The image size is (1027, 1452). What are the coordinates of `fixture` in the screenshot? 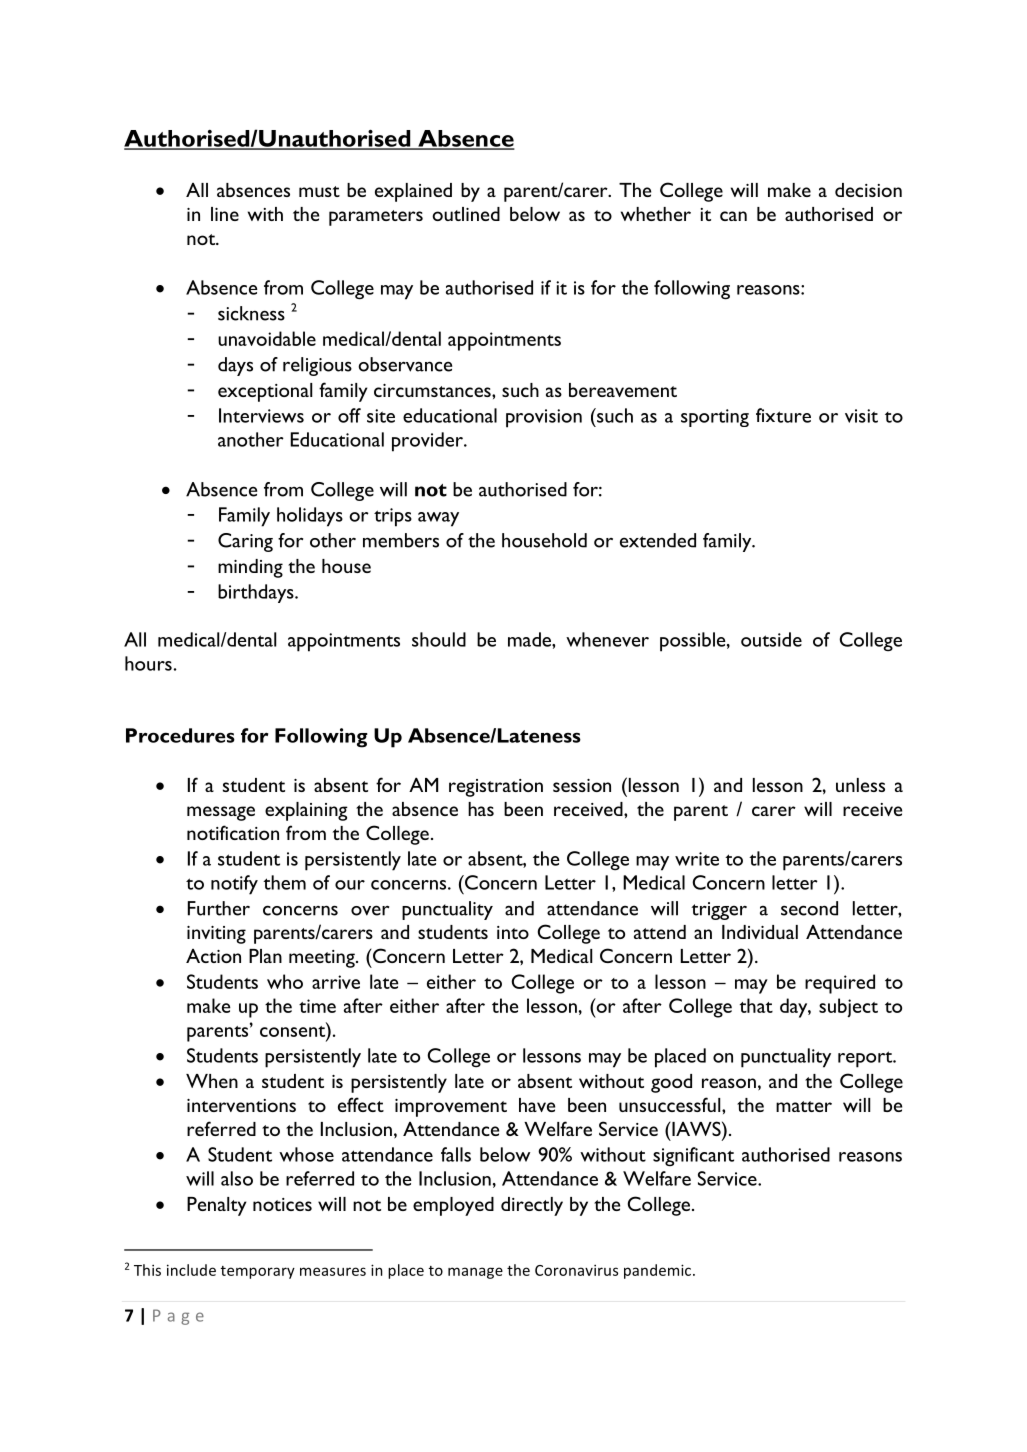 It's located at (783, 415).
